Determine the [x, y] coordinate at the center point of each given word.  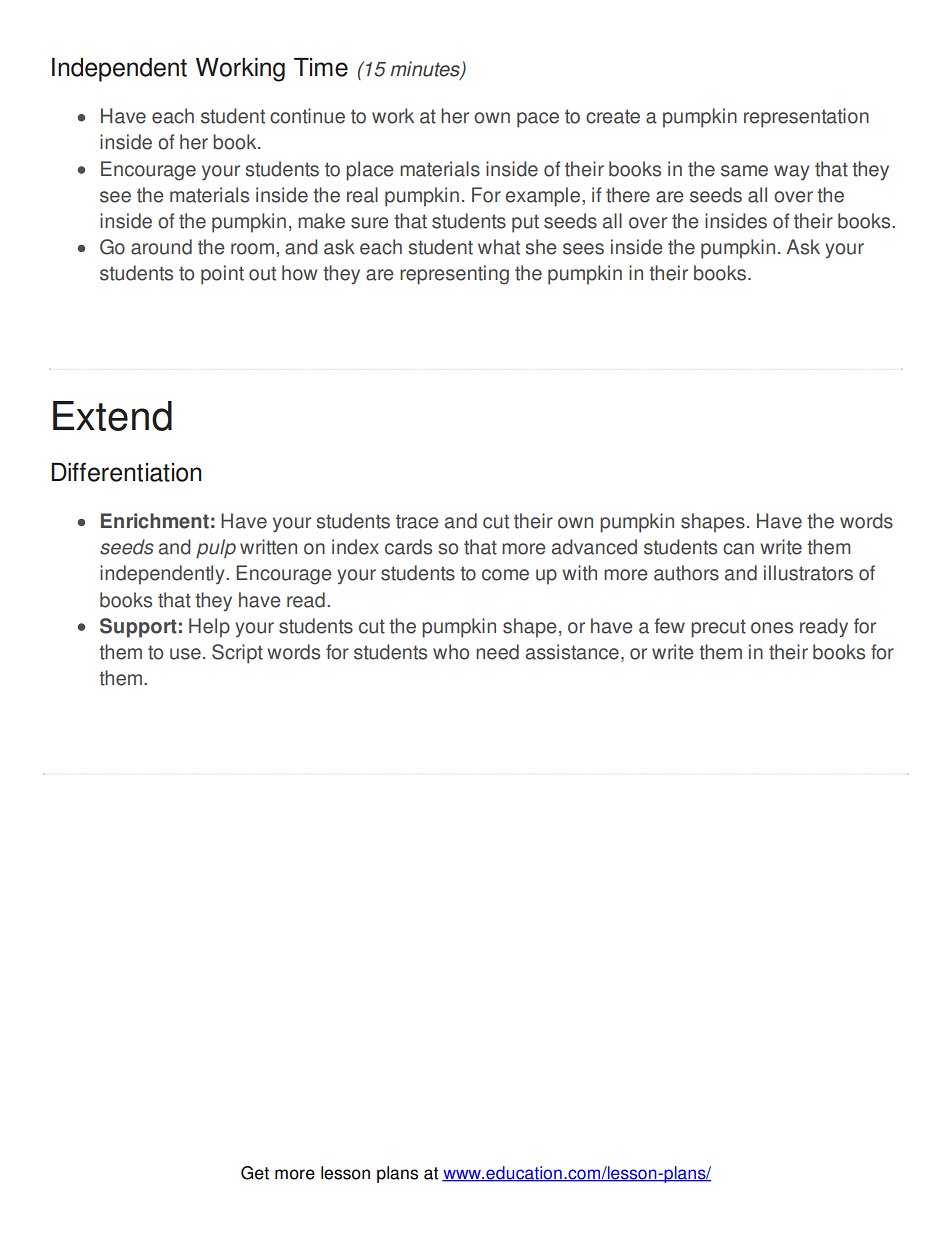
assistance [572, 652]
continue [307, 116]
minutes [426, 70]
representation [806, 118]
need [497, 652]
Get [255, 1173]
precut [718, 628]
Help [209, 628]
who [451, 652]
